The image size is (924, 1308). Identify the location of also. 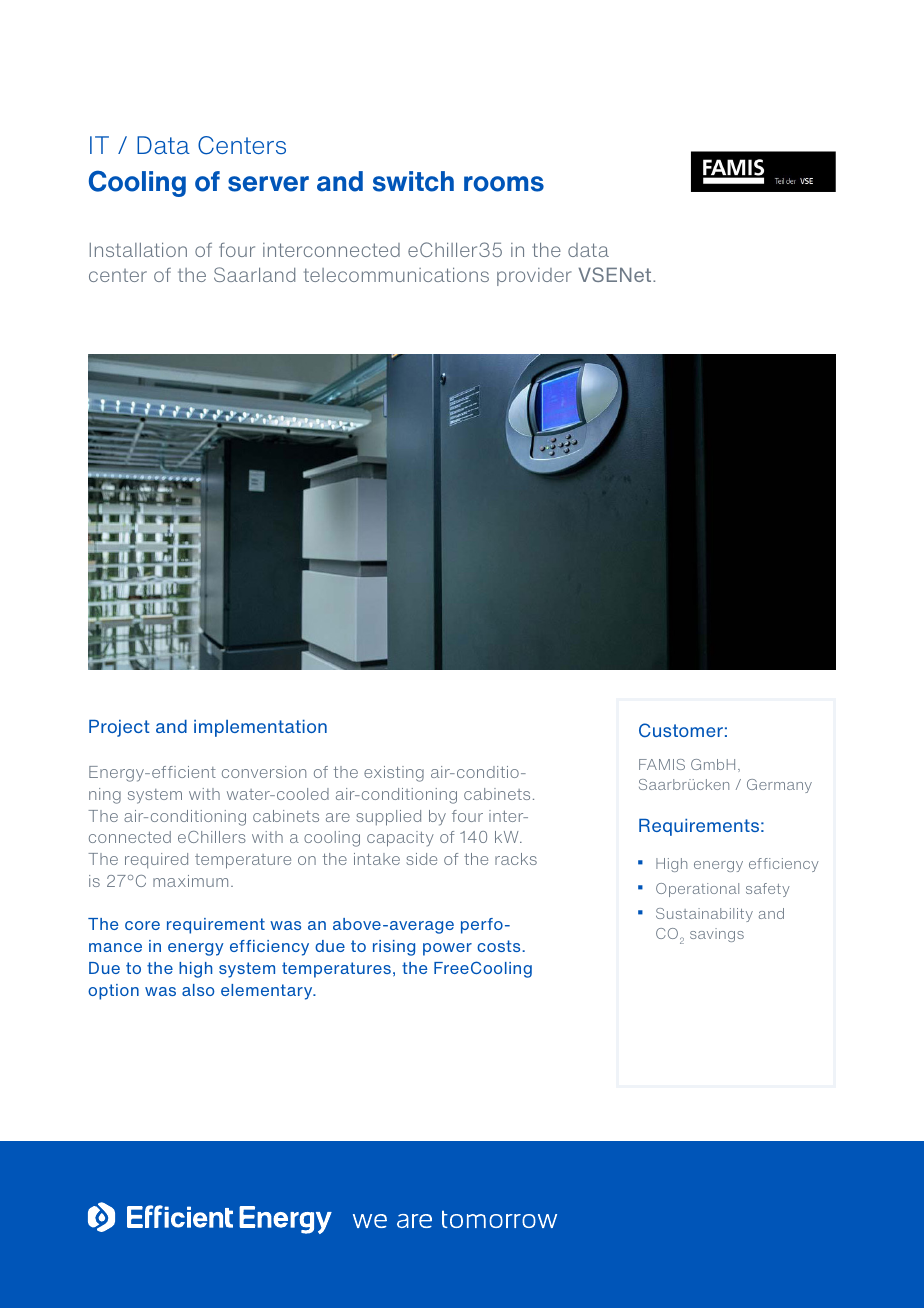
(198, 990).
